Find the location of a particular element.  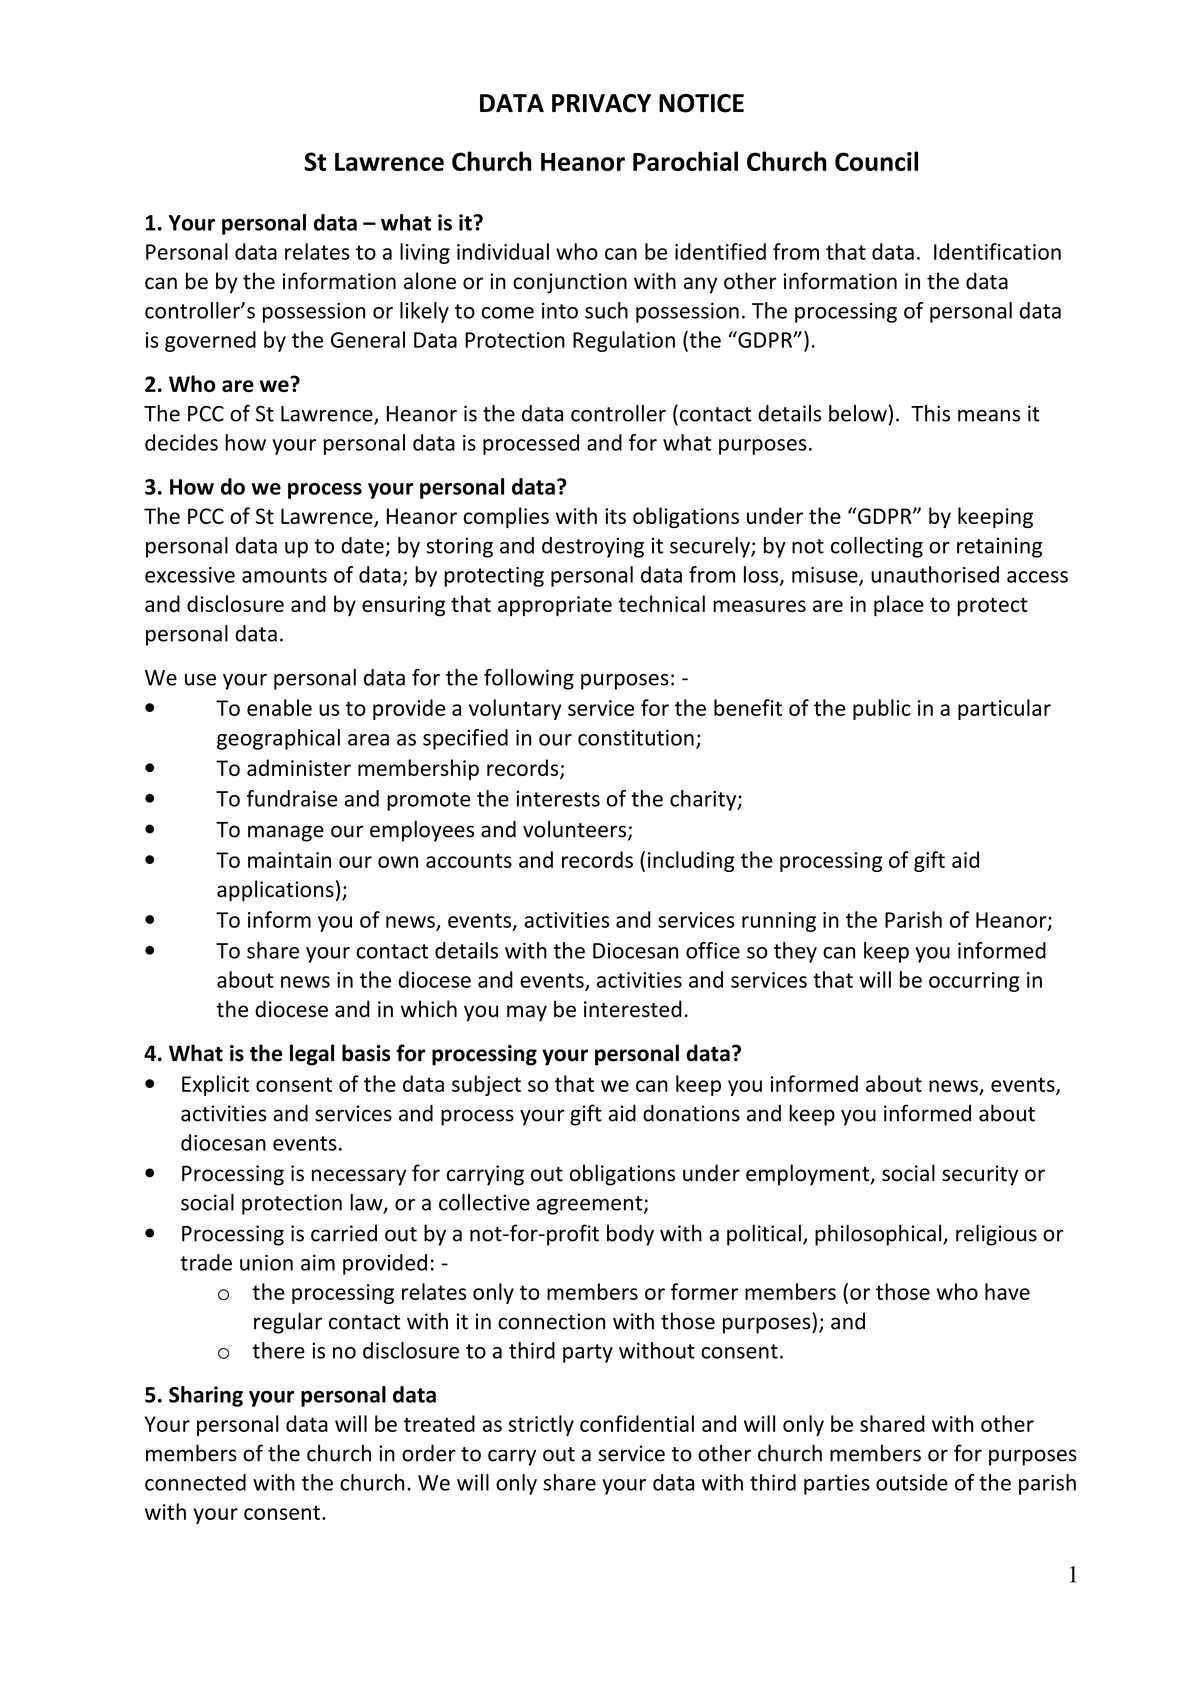

Sharing is located at coordinates (206, 1396).
